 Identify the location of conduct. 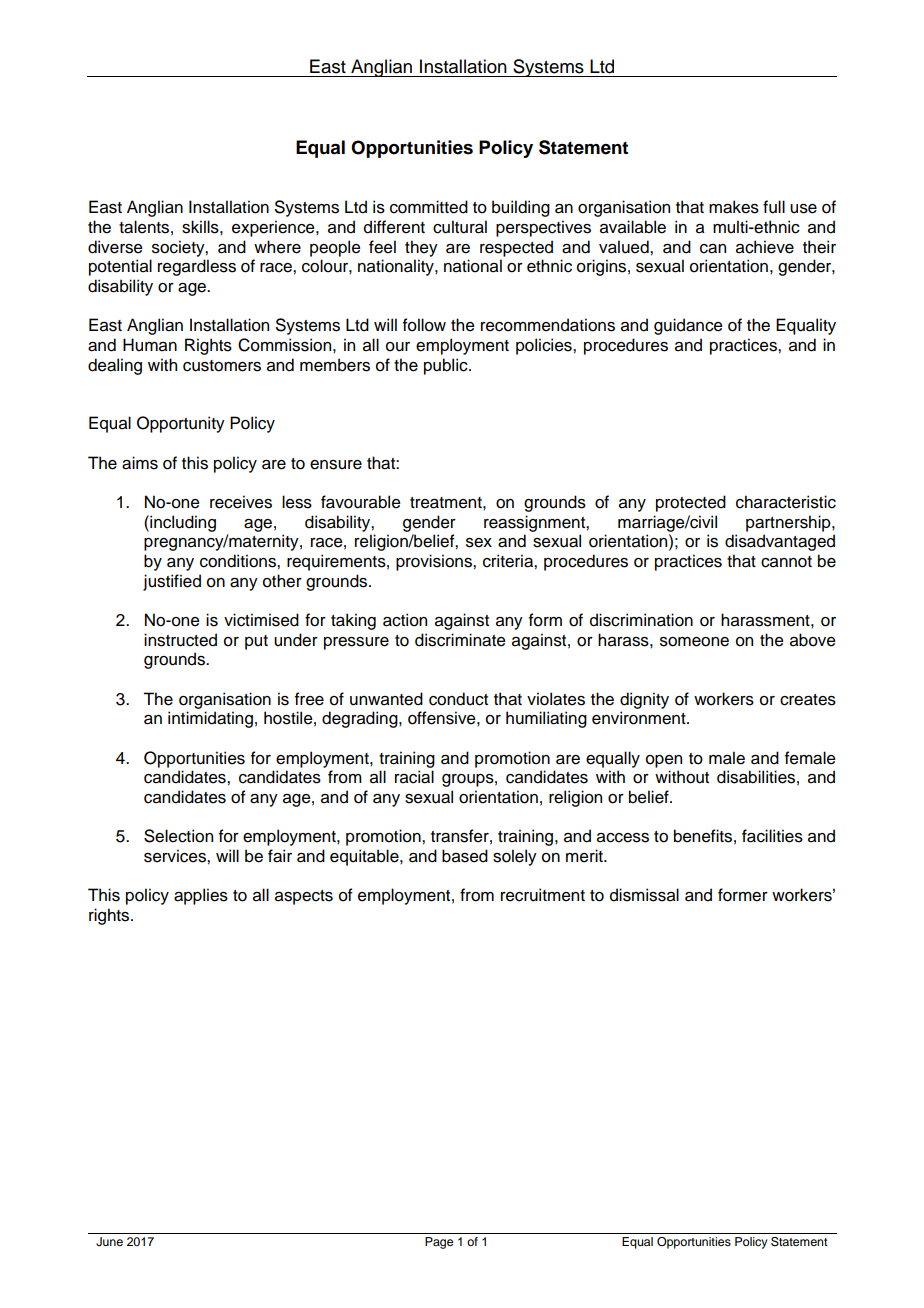
(458, 699).
